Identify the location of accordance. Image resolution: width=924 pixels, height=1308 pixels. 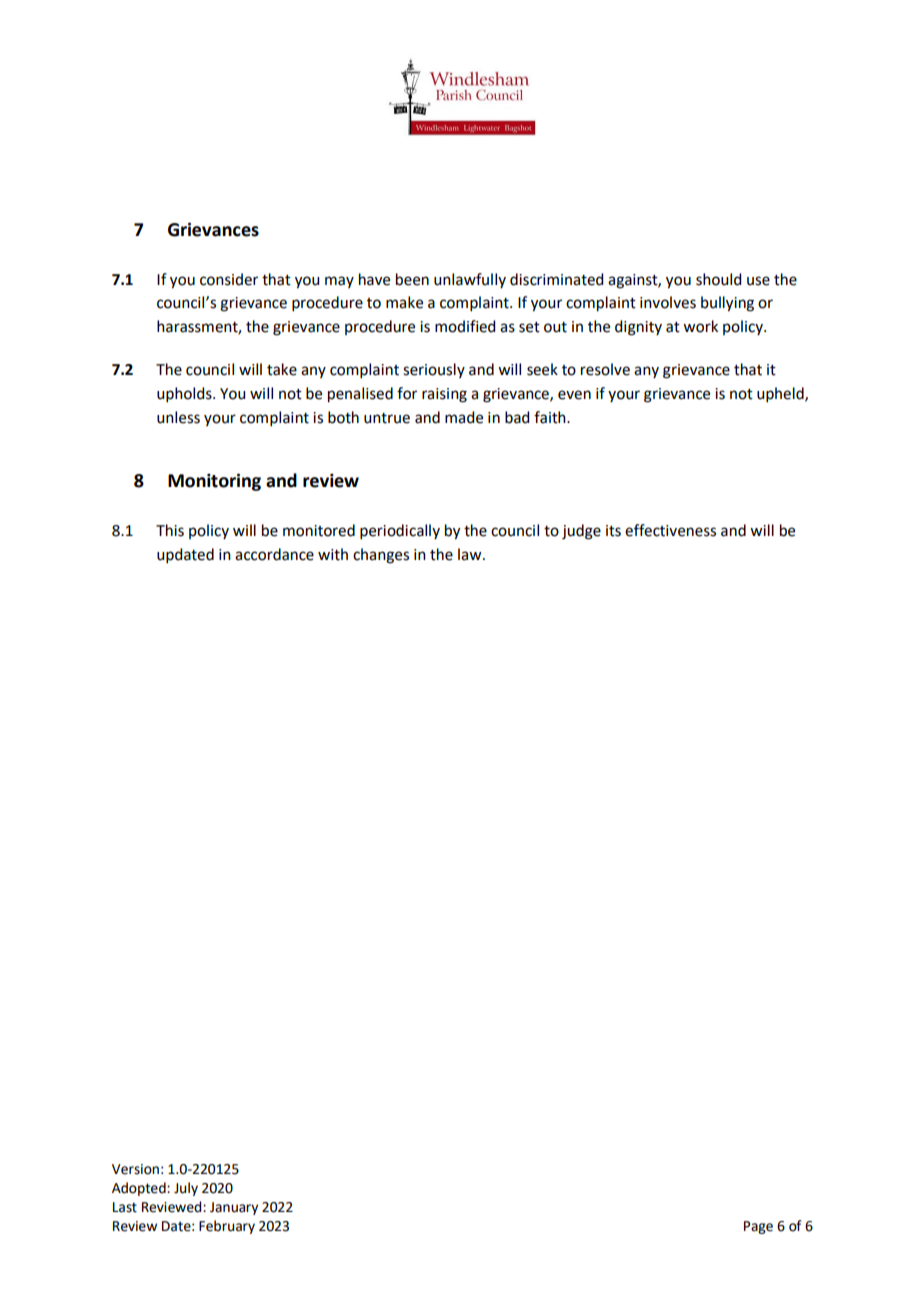
(274, 554).
